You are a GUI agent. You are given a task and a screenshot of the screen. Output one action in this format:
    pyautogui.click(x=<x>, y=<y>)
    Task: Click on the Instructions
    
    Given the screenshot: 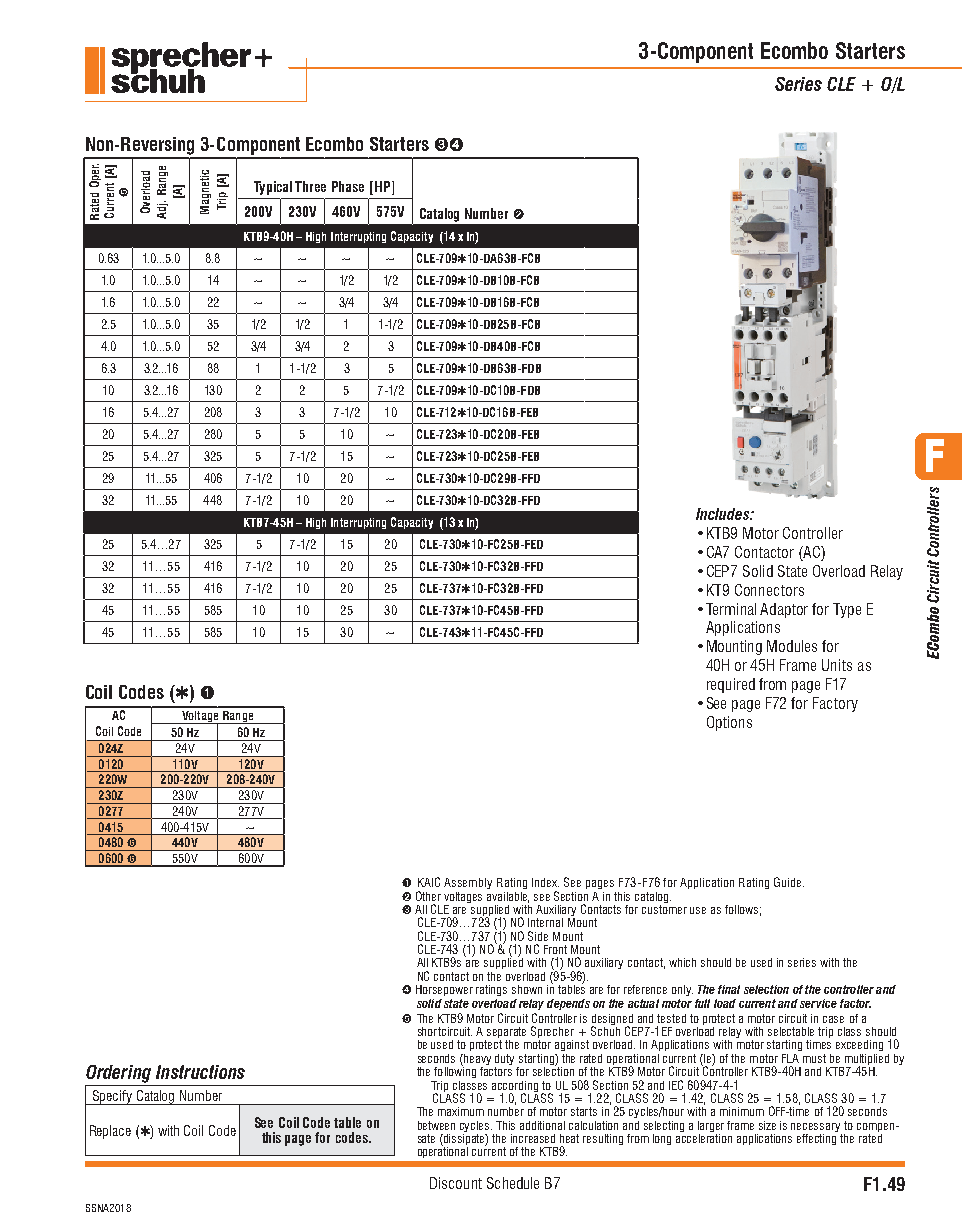 What is the action you would take?
    pyautogui.click(x=200, y=1072)
